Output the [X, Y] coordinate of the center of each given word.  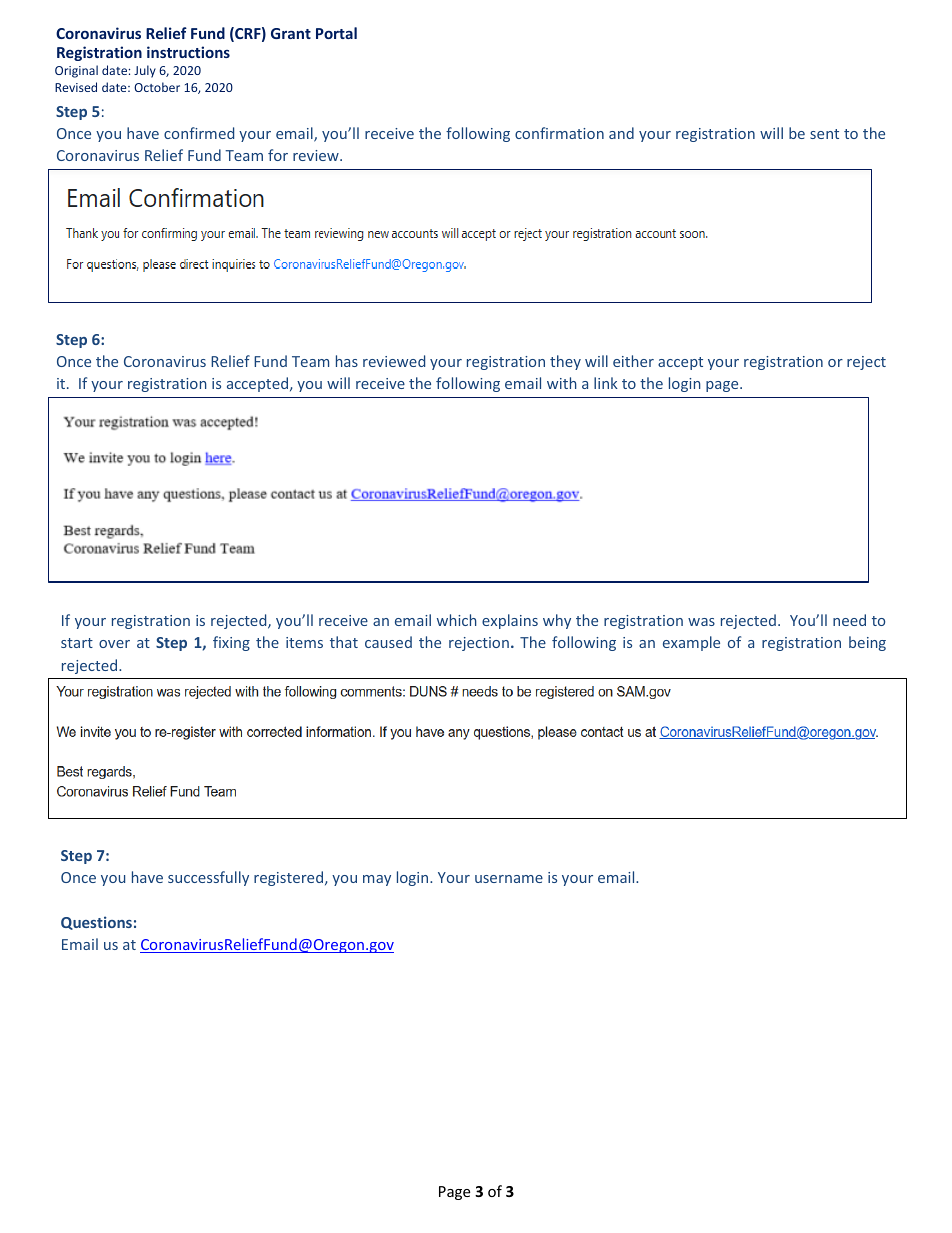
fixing [231, 643]
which [457, 620]
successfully [208, 878]
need [849, 620]
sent [824, 134]
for [278, 155]
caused [388, 642]
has [347, 361]
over [114, 644]
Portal [336, 33]
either [633, 361]
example [691, 643]
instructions [188, 52]
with [562, 383]
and [621, 133]
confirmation [559, 133]
